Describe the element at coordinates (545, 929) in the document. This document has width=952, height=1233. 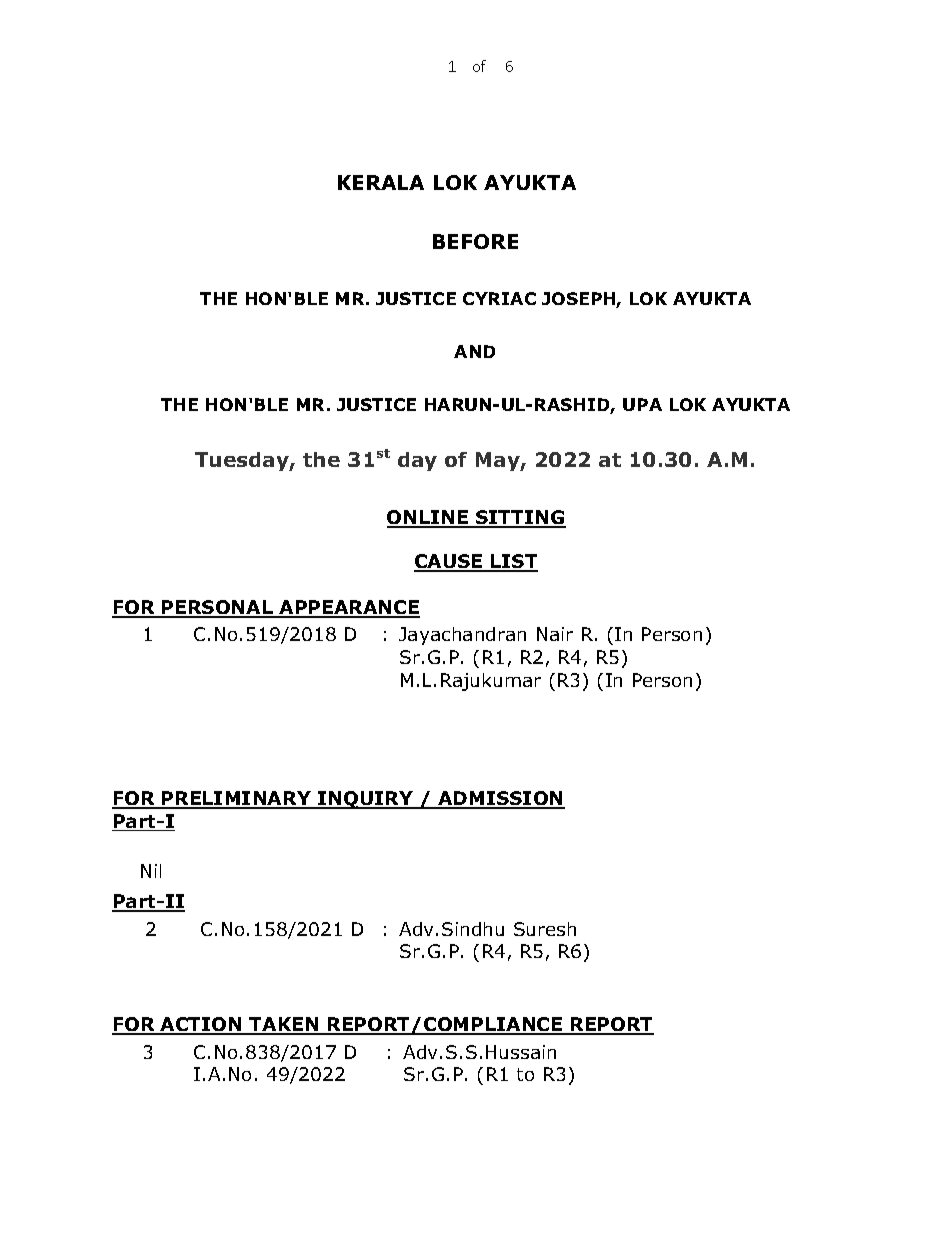
I see `Suresh` at that location.
